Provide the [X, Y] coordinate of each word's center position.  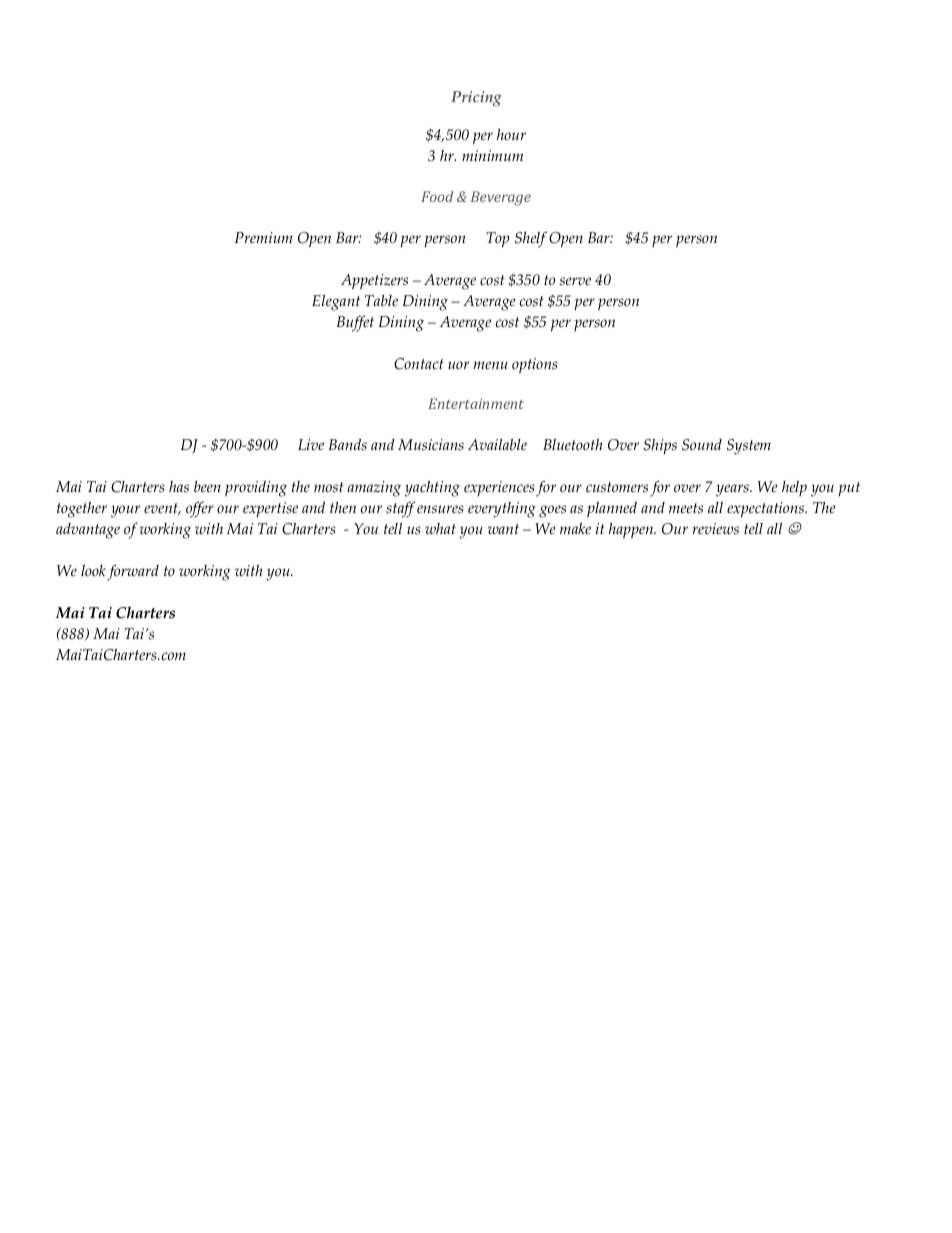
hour [511, 135]
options [535, 366]
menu [491, 365]
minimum [492, 155]
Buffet [355, 323]
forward [133, 572]
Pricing [476, 99]
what [440, 529]
